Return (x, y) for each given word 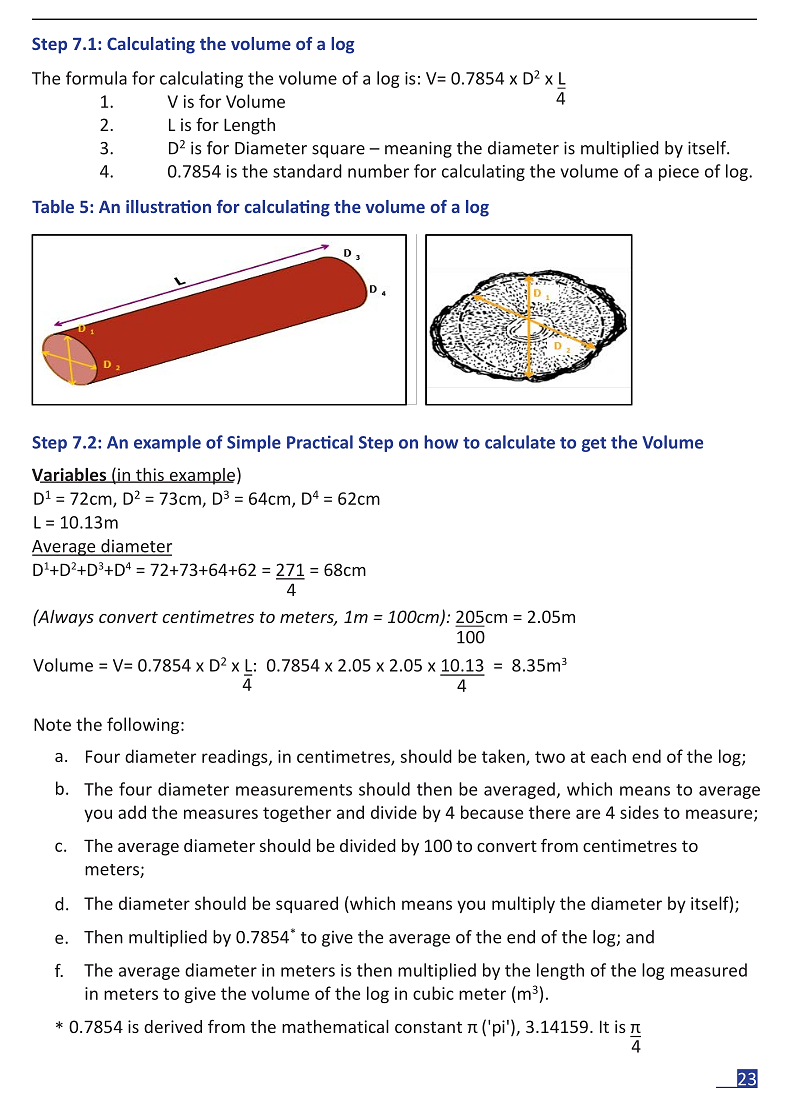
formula (96, 78)
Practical (320, 442)
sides (639, 812)
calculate (520, 442)
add (132, 812)
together (297, 813)
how (441, 442)
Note (52, 724)
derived (173, 1026)
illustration (168, 206)
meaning (418, 149)
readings (236, 757)
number (378, 171)
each (608, 756)
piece (679, 173)
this (150, 475)
